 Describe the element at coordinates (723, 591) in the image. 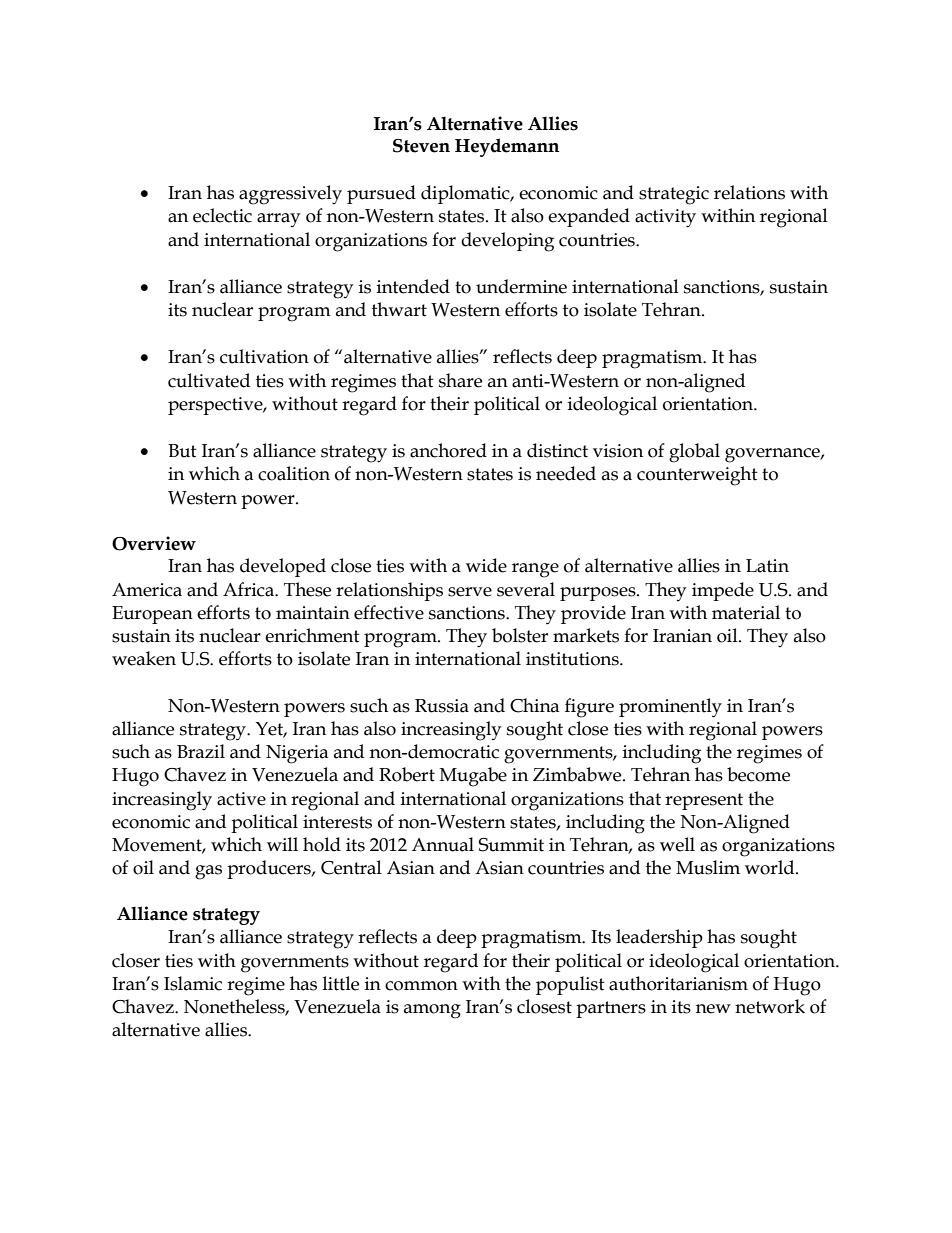

I see `impede` at that location.
